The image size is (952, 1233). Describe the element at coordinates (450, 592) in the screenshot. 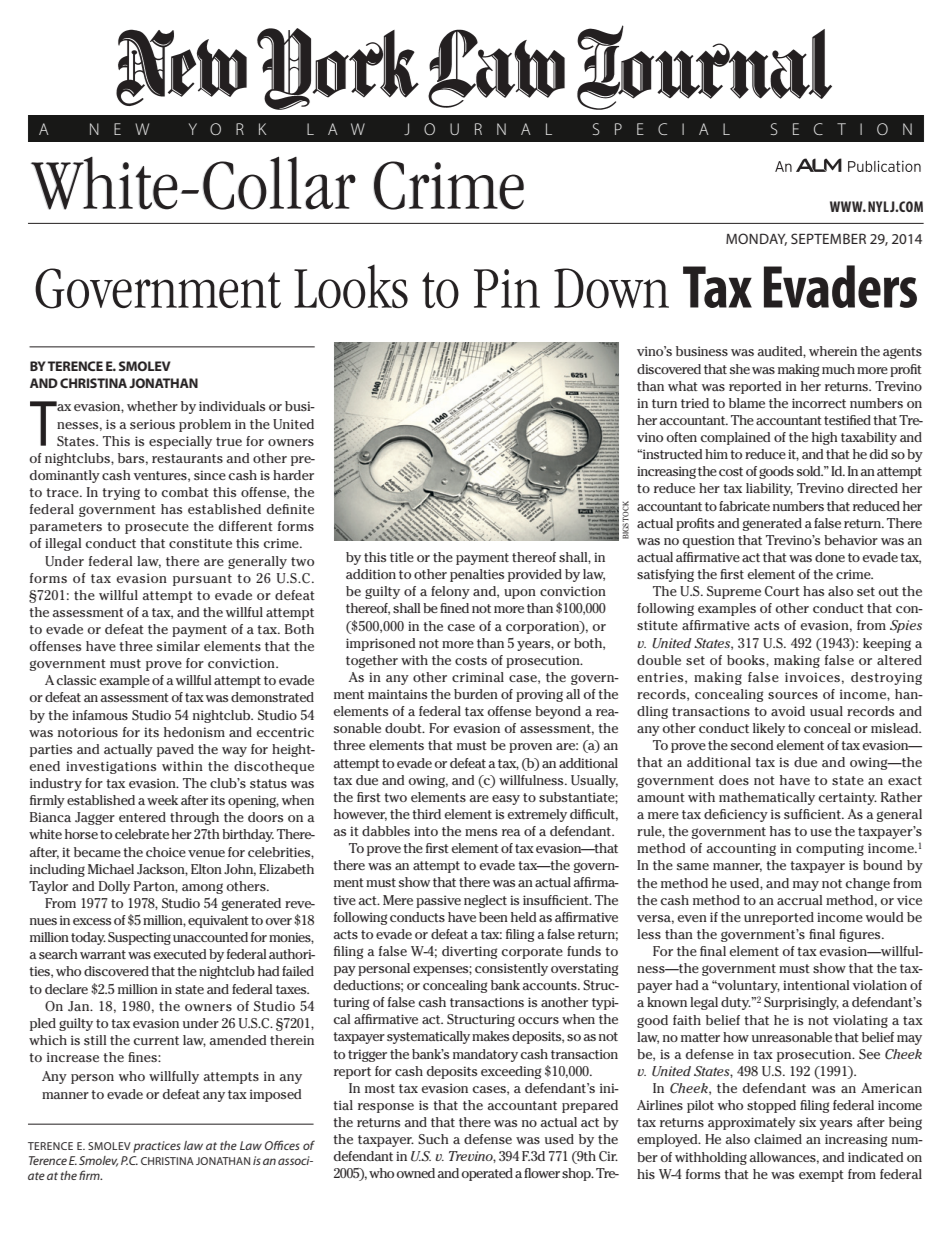

I see `felony` at that location.
